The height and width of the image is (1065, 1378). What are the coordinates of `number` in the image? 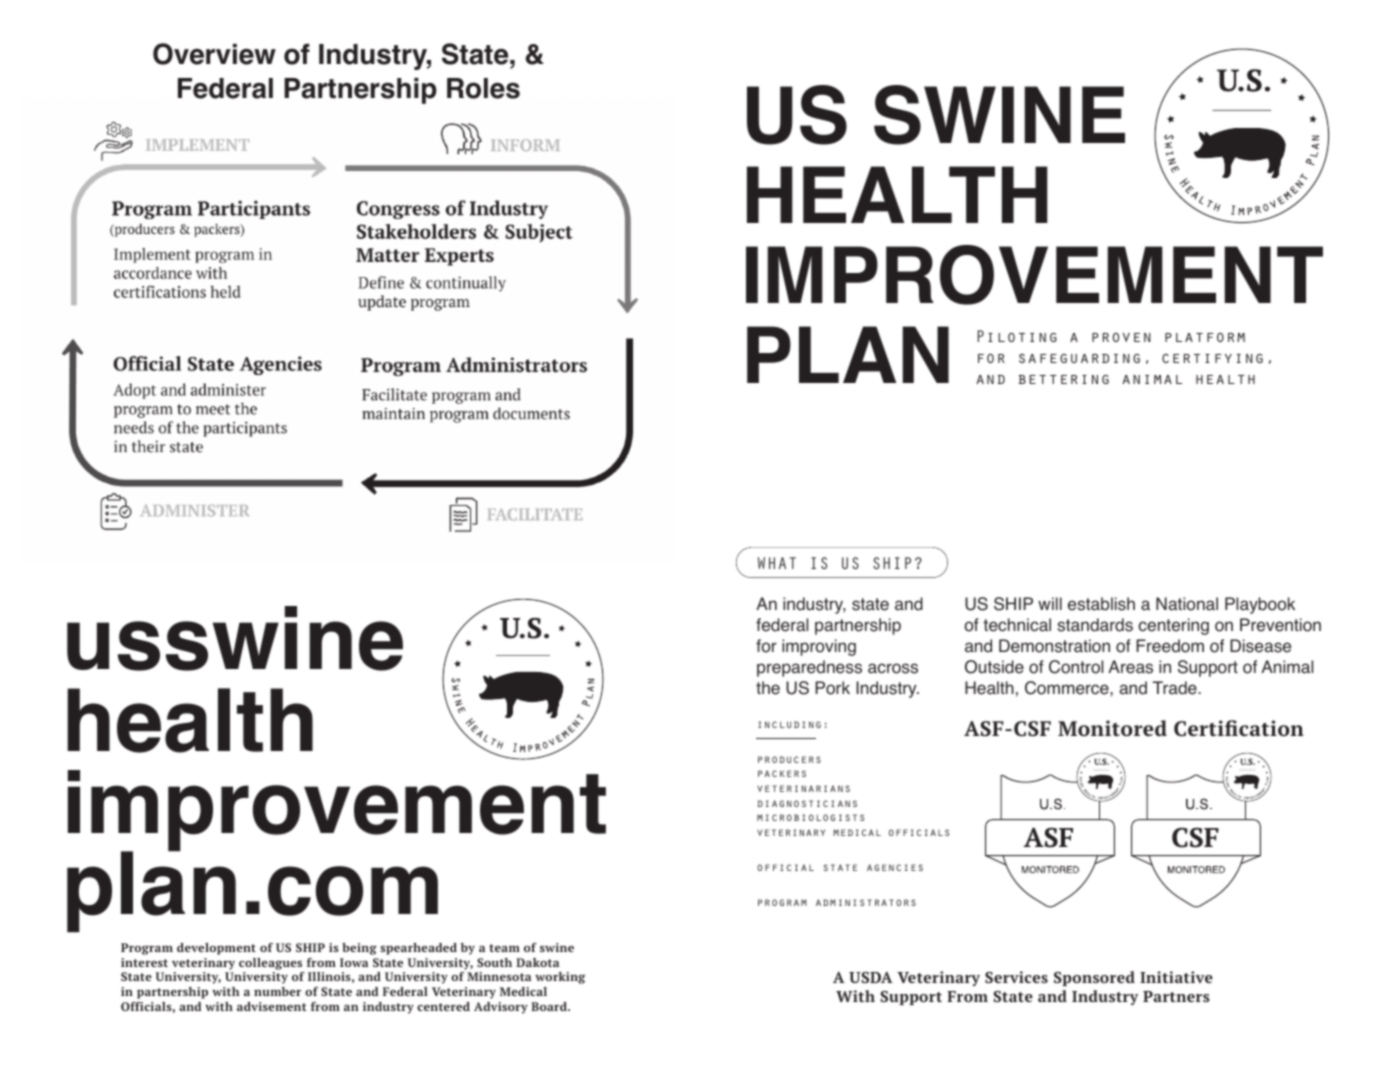 It's located at (277, 991).
